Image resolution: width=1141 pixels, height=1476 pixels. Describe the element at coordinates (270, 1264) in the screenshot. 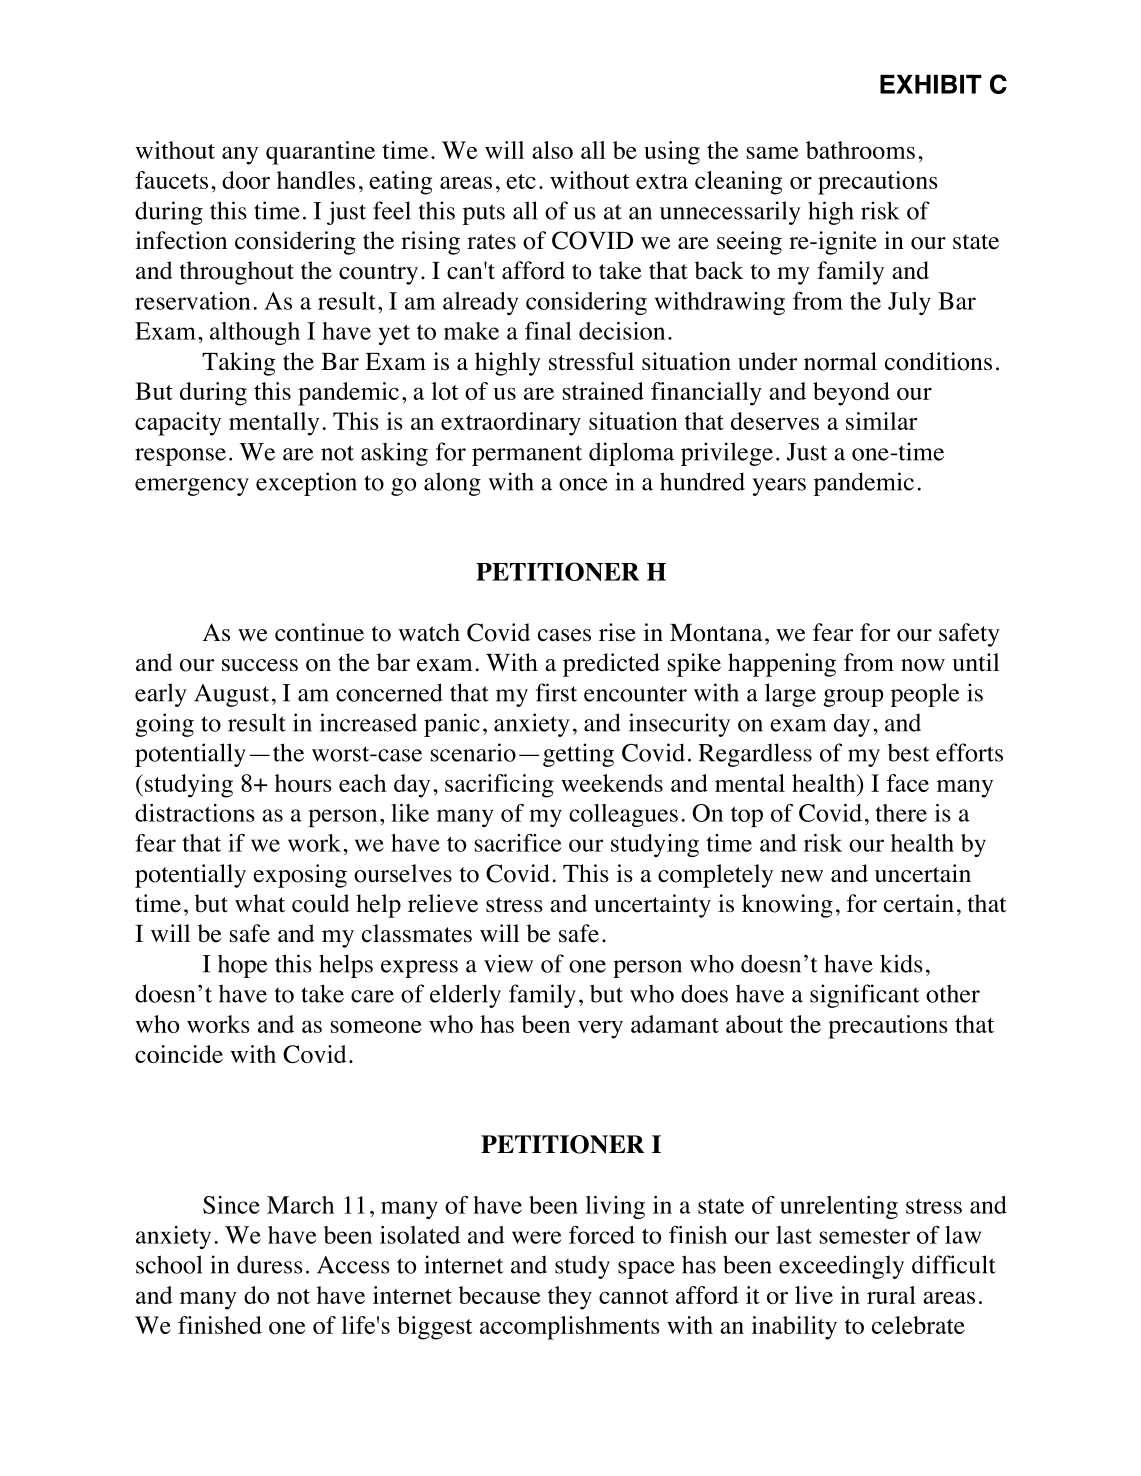

I see `duress` at that location.
